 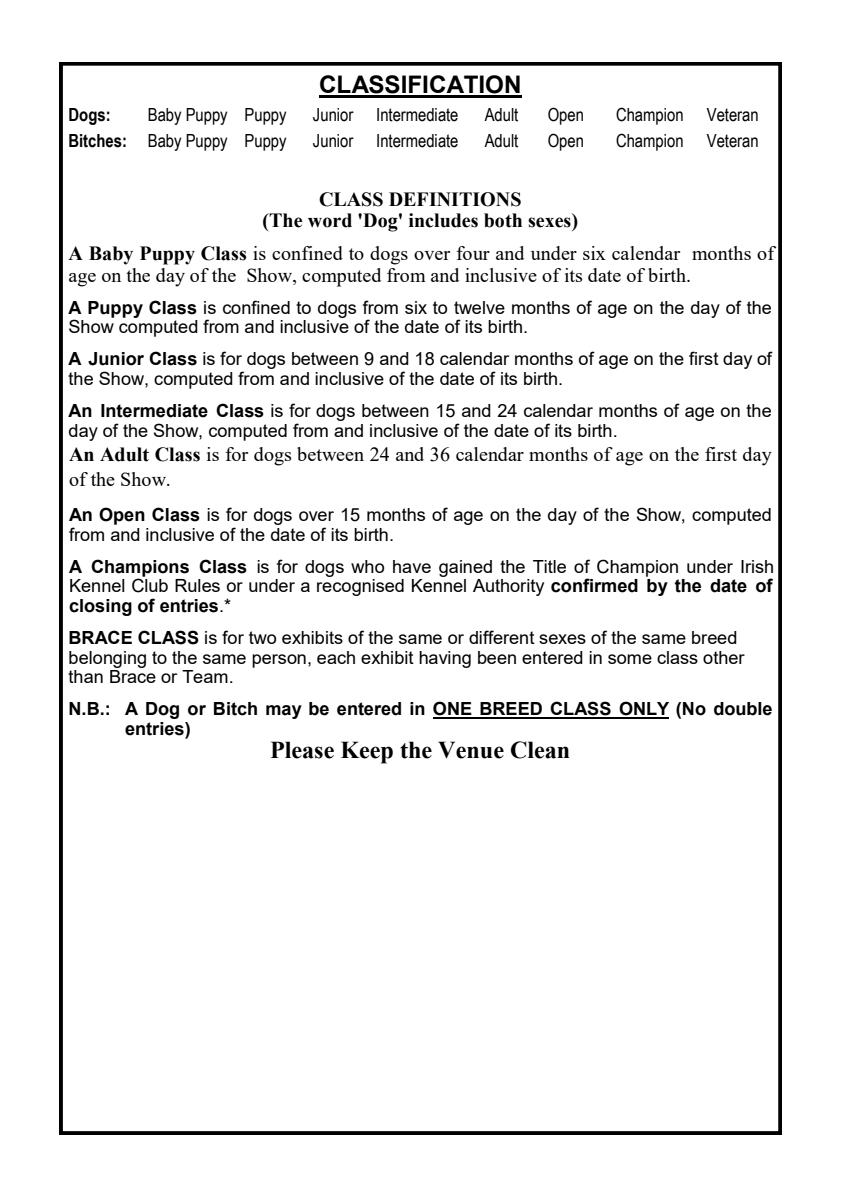 I want to click on both, so click(x=503, y=220).
